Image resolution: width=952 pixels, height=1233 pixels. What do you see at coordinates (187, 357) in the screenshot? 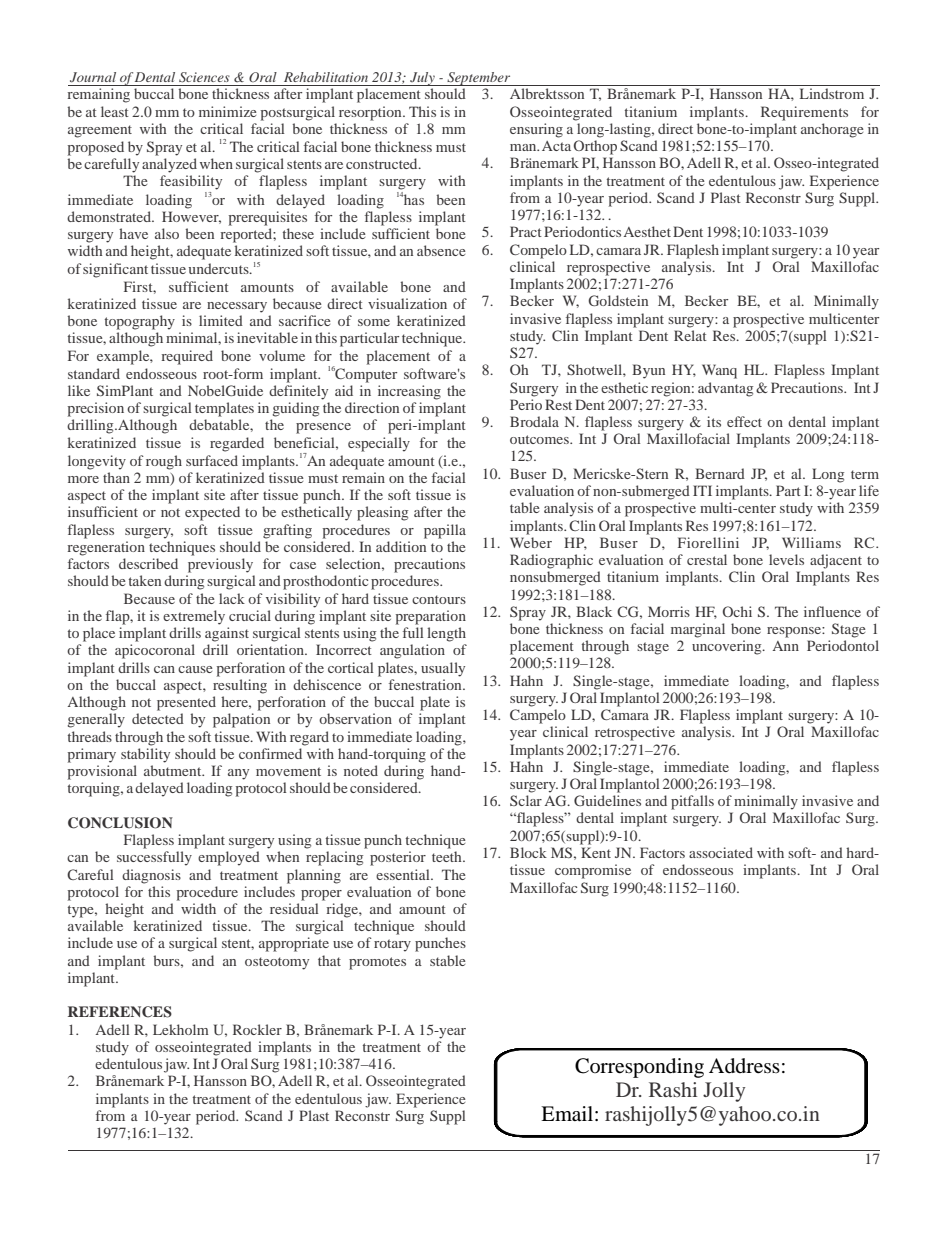
I see `required` at bounding box center [187, 357].
